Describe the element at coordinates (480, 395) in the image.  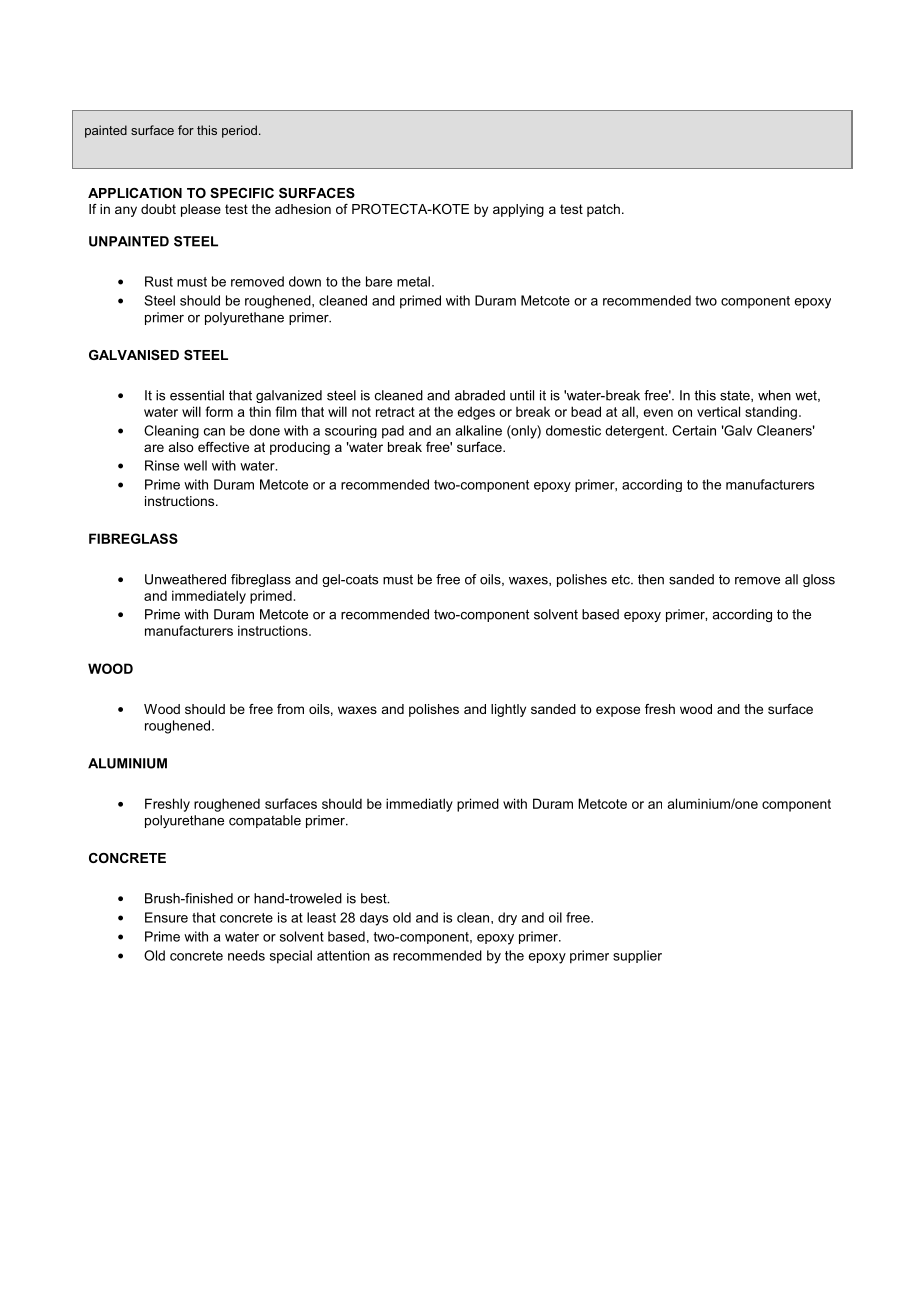
I see `abraded` at that location.
